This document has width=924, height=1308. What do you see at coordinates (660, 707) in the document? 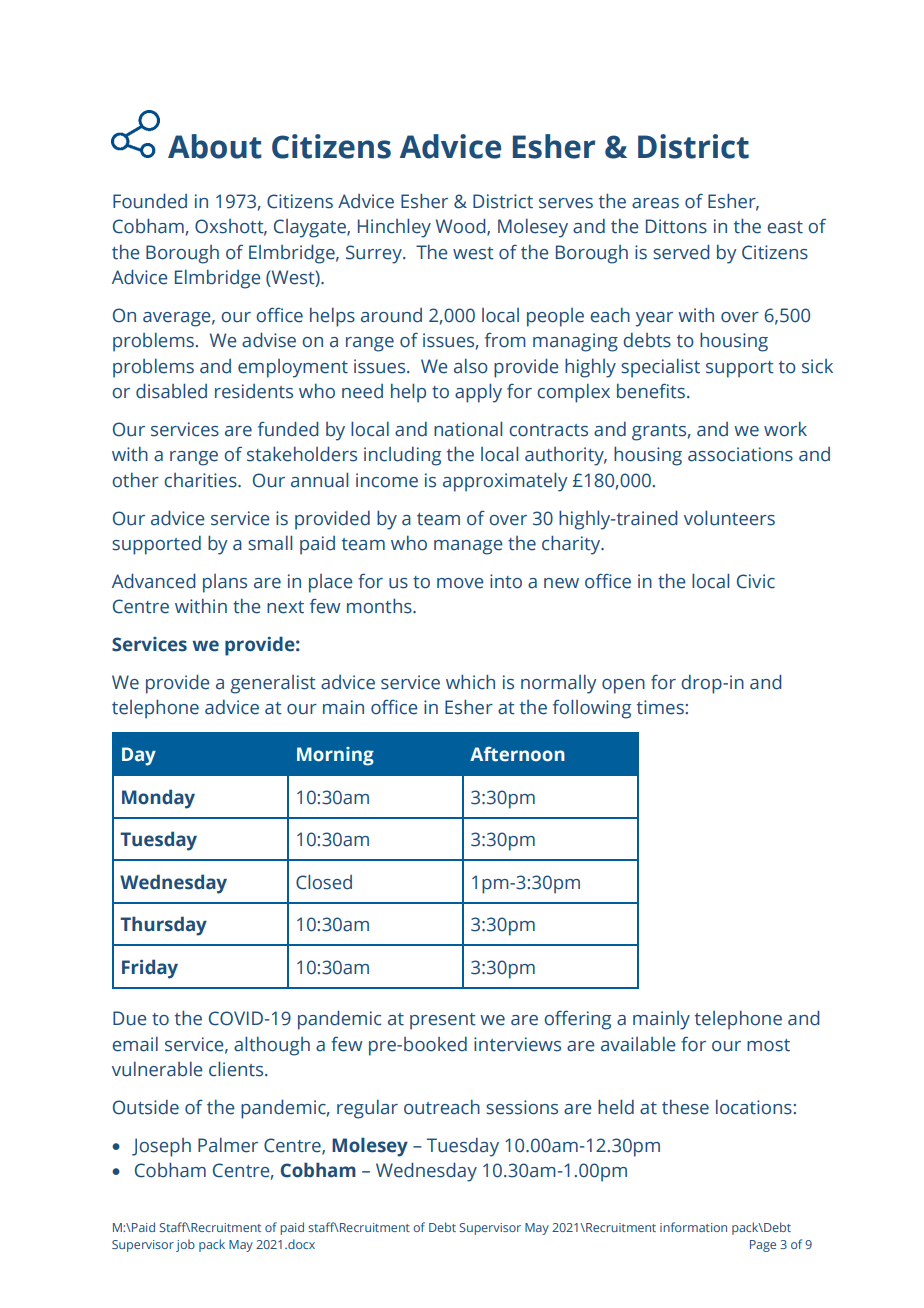
I see `times` at bounding box center [660, 707].
